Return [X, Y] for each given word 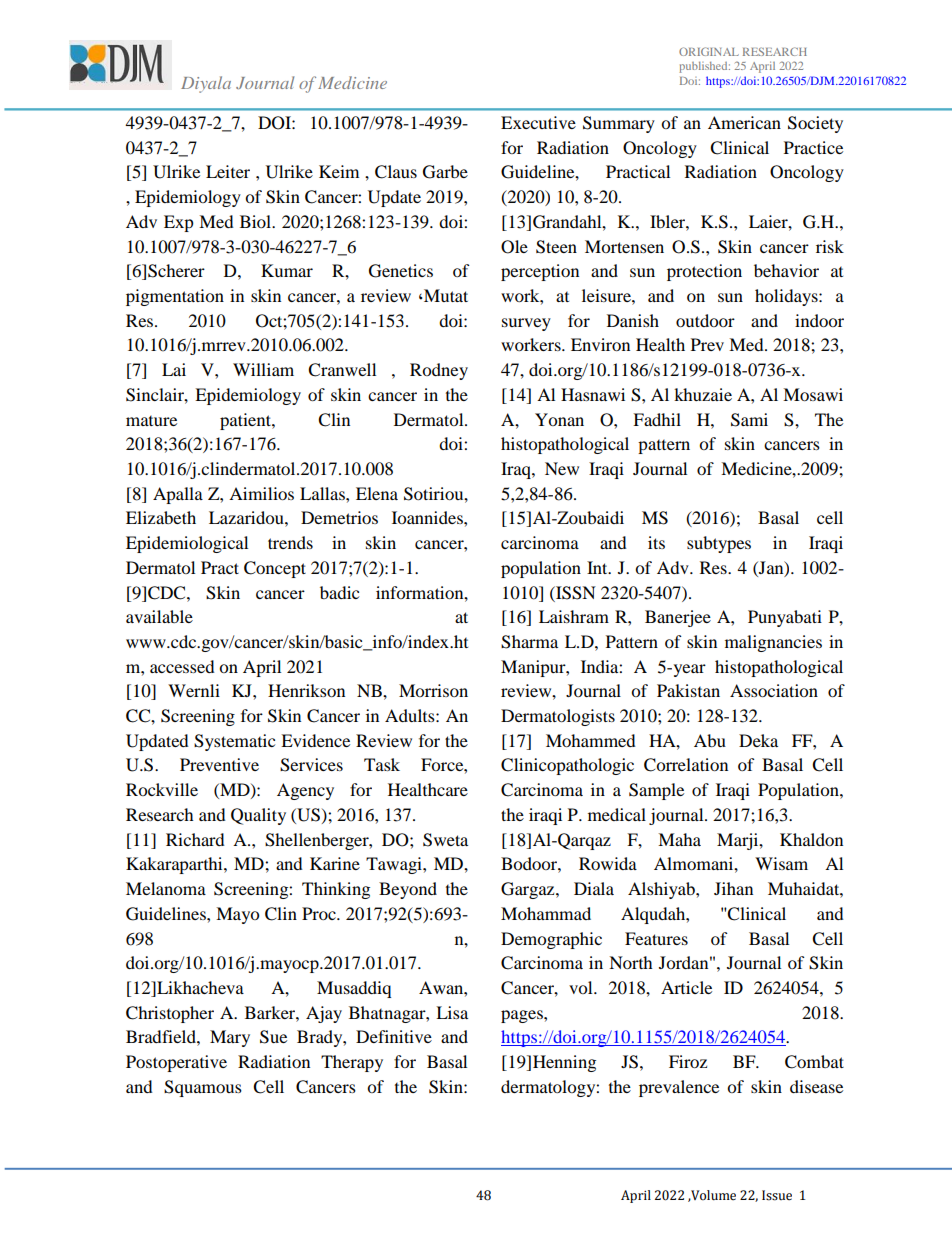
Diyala [206, 84]
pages [523, 1016]
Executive [538, 122]
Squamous [203, 1088]
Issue [777, 1195]
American [744, 122]
